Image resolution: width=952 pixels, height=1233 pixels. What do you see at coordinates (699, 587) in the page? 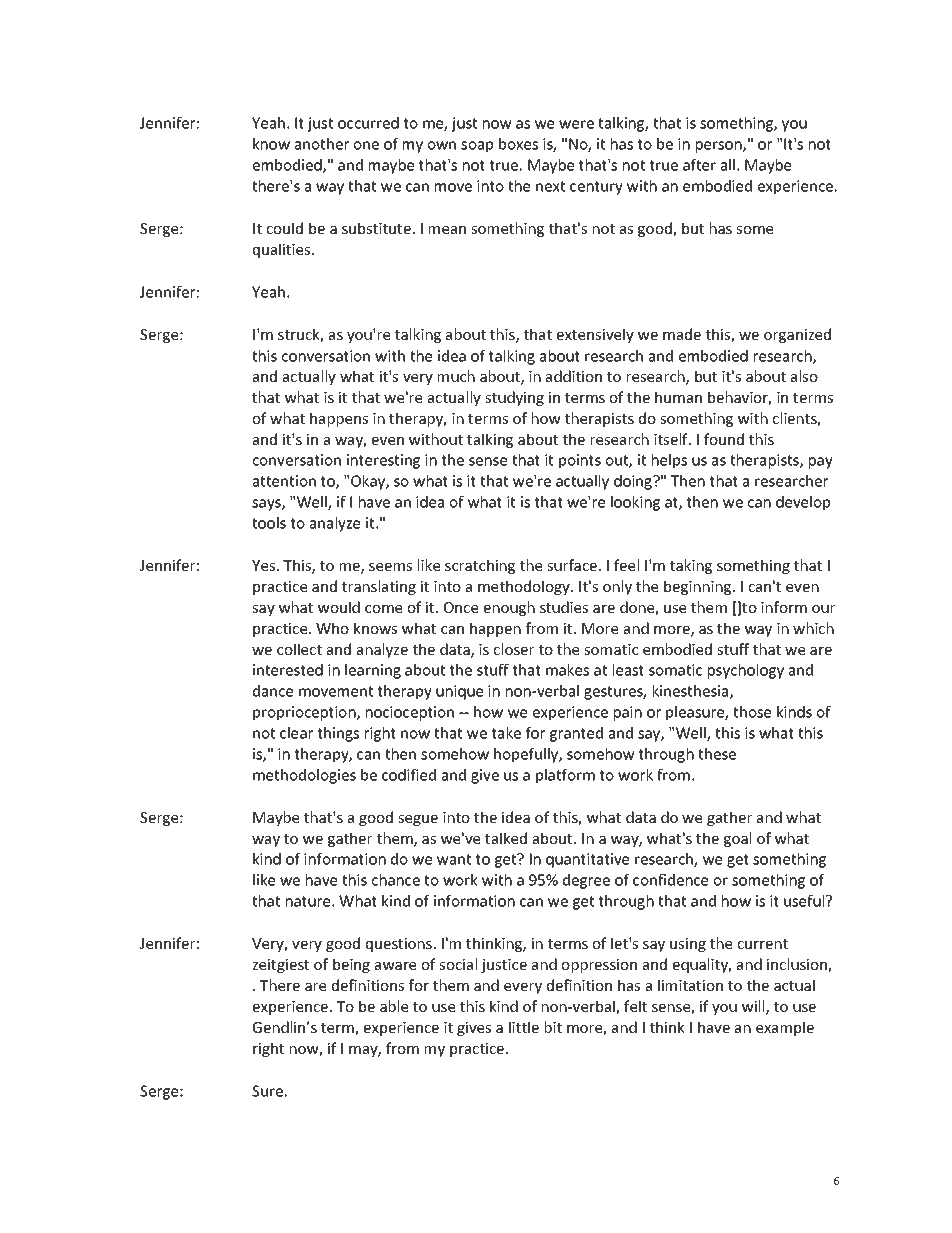
I see `beginning` at bounding box center [699, 587].
